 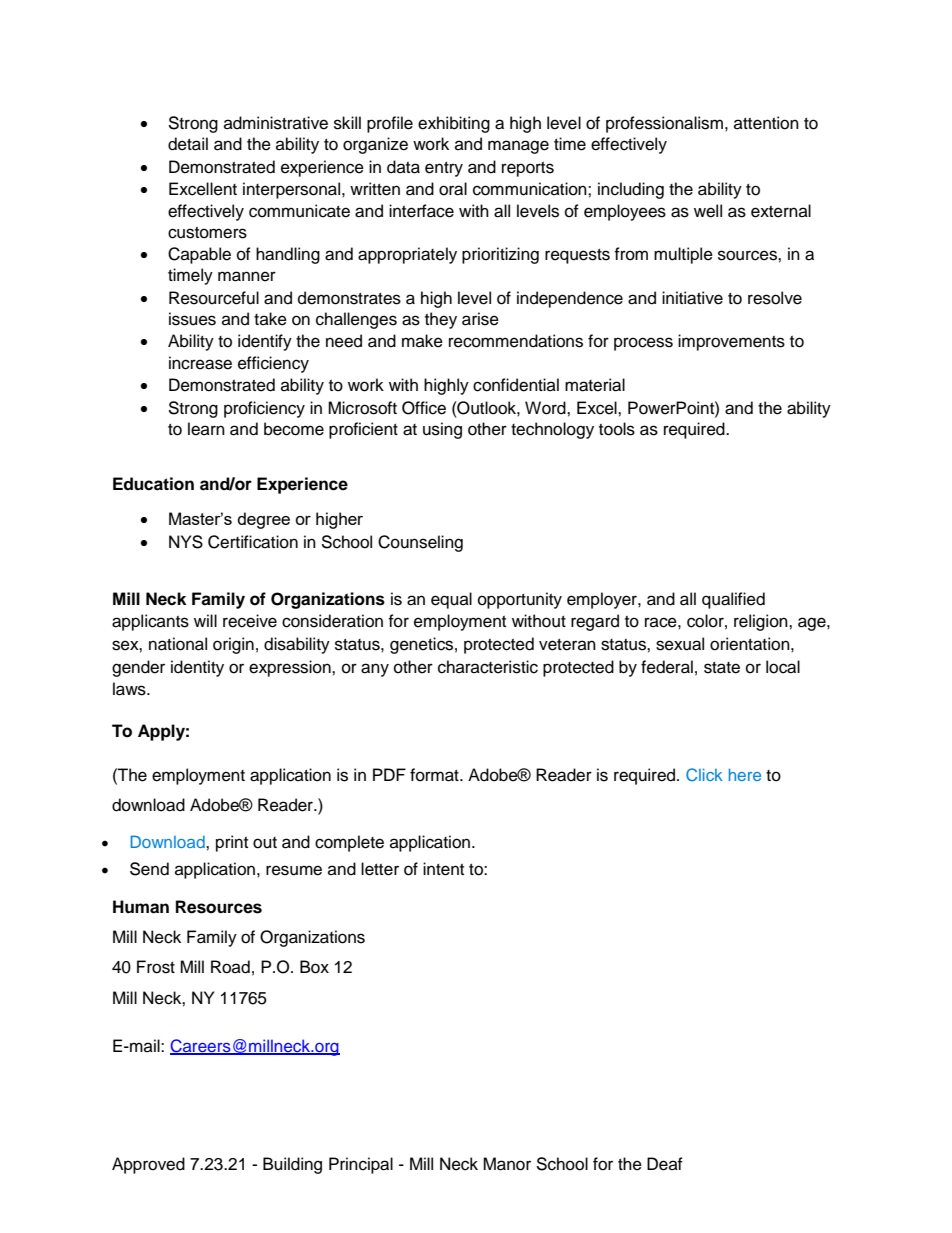 What do you see at coordinates (666, 124) in the screenshot?
I see `professionalism` at bounding box center [666, 124].
